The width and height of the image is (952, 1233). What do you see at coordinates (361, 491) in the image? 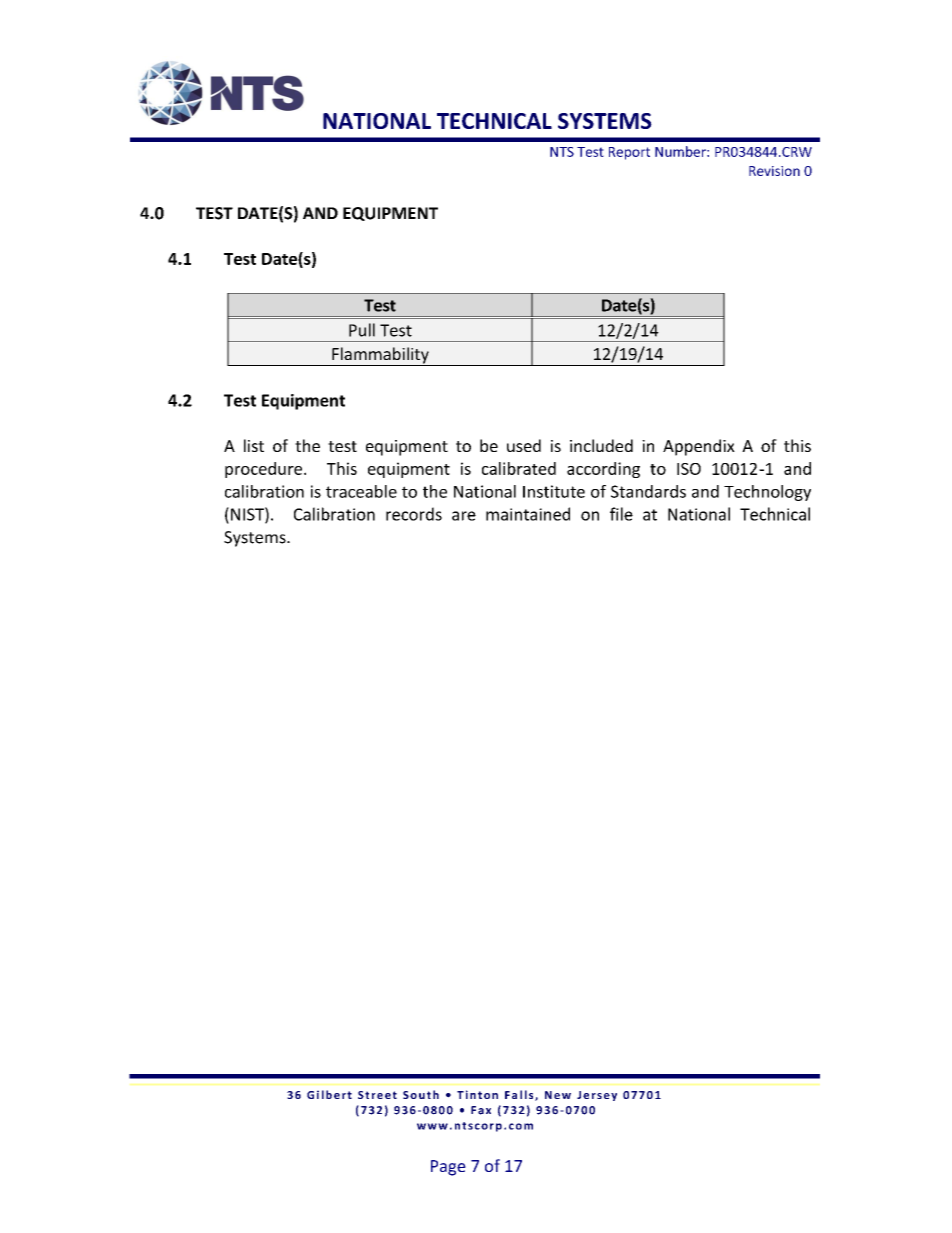
I see `traceable` at bounding box center [361, 491].
